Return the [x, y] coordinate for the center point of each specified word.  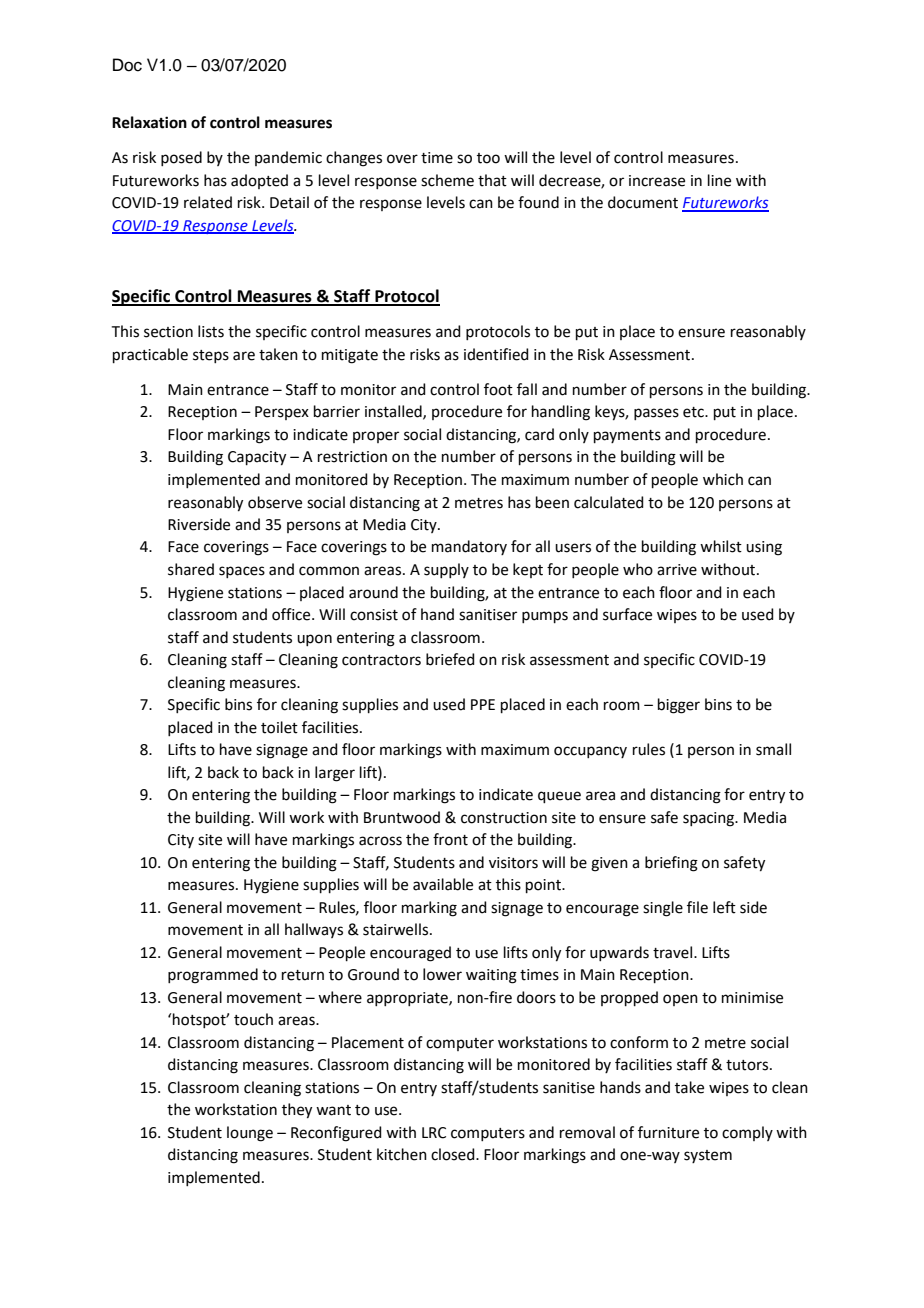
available [443, 884]
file [697, 907]
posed [181, 158]
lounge [250, 1134]
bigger [679, 706]
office [292, 614]
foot [498, 389]
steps [211, 356]
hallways [314, 930]
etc [694, 412]
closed [454, 1154]
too [488, 158]
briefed [450, 659]
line [719, 180]
